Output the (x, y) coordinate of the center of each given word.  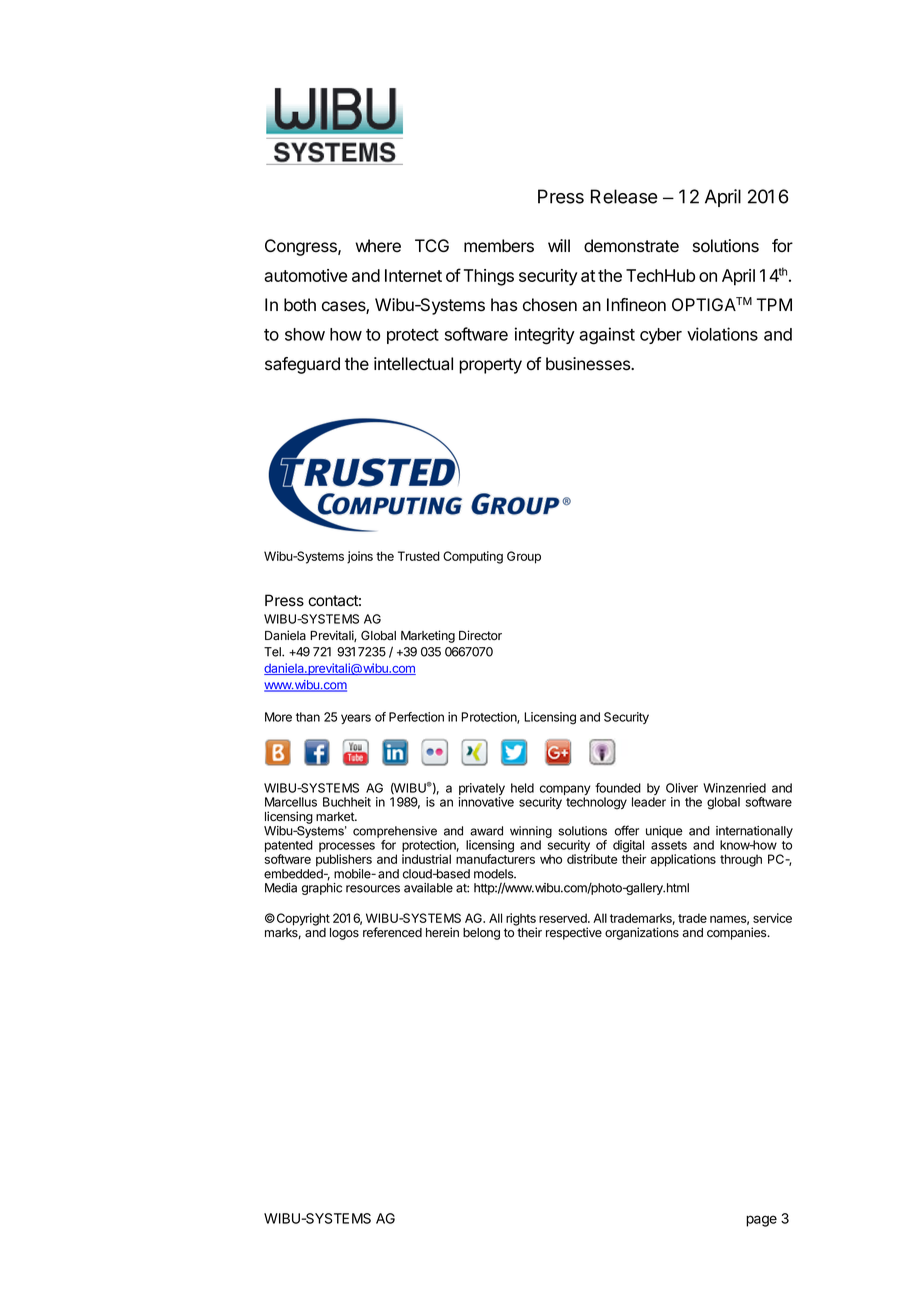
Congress (302, 247)
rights (521, 920)
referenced (392, 932)
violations (722, 334)
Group (524, 557)
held (522, 788)
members (499, 246)
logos (344, 934)
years (356, 719)
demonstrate (631, 246)
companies (738, 933)
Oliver (682, 788)
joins (360, 557)
